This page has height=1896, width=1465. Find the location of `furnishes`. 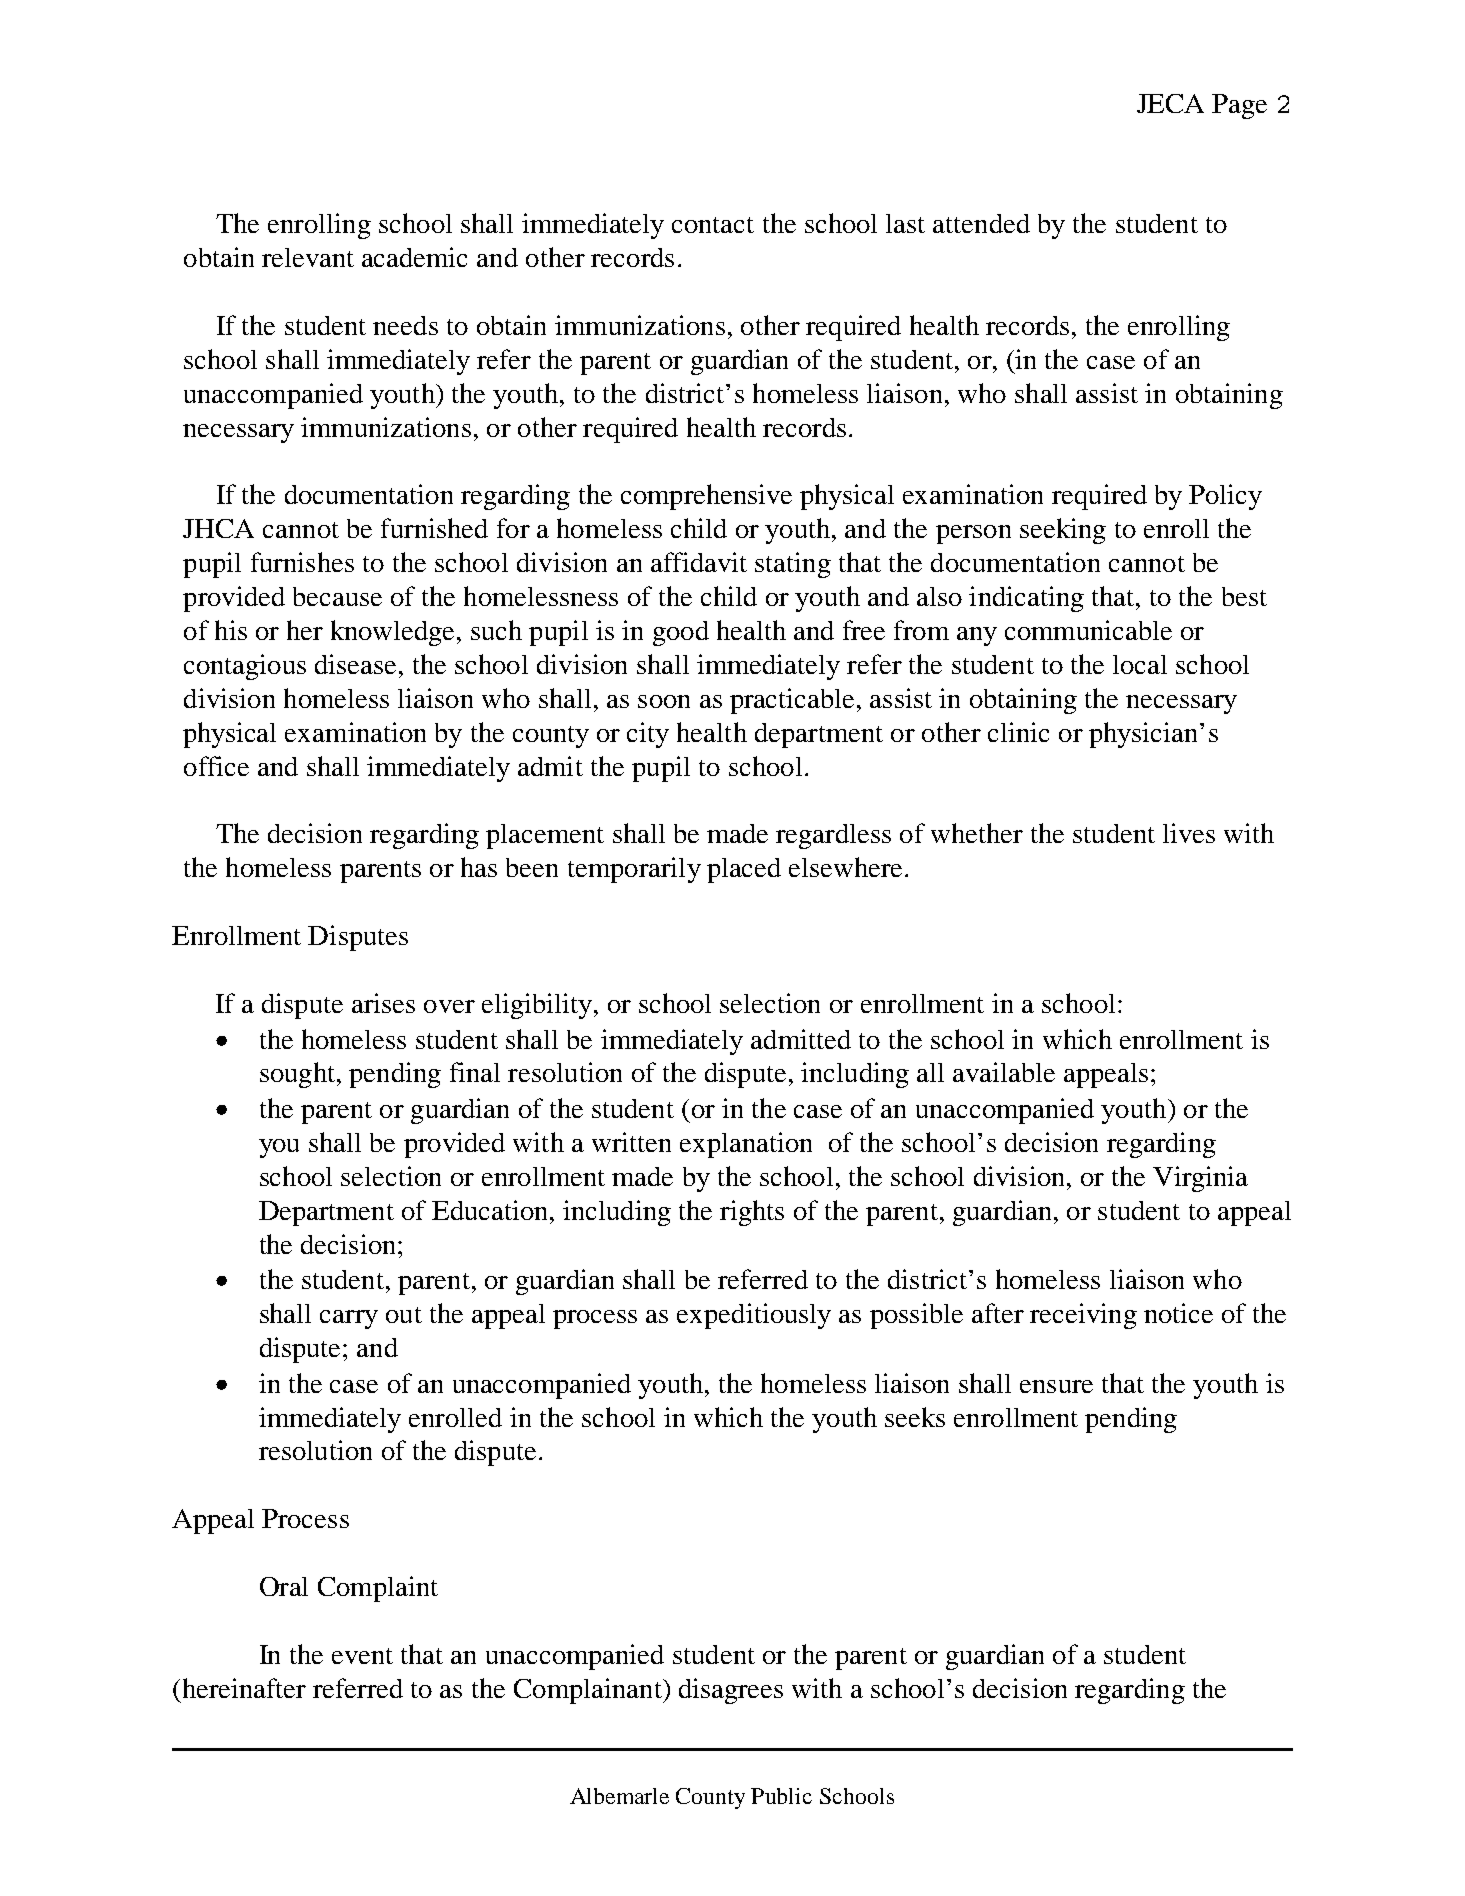

furnishes is located at coordinates (302, 562).
